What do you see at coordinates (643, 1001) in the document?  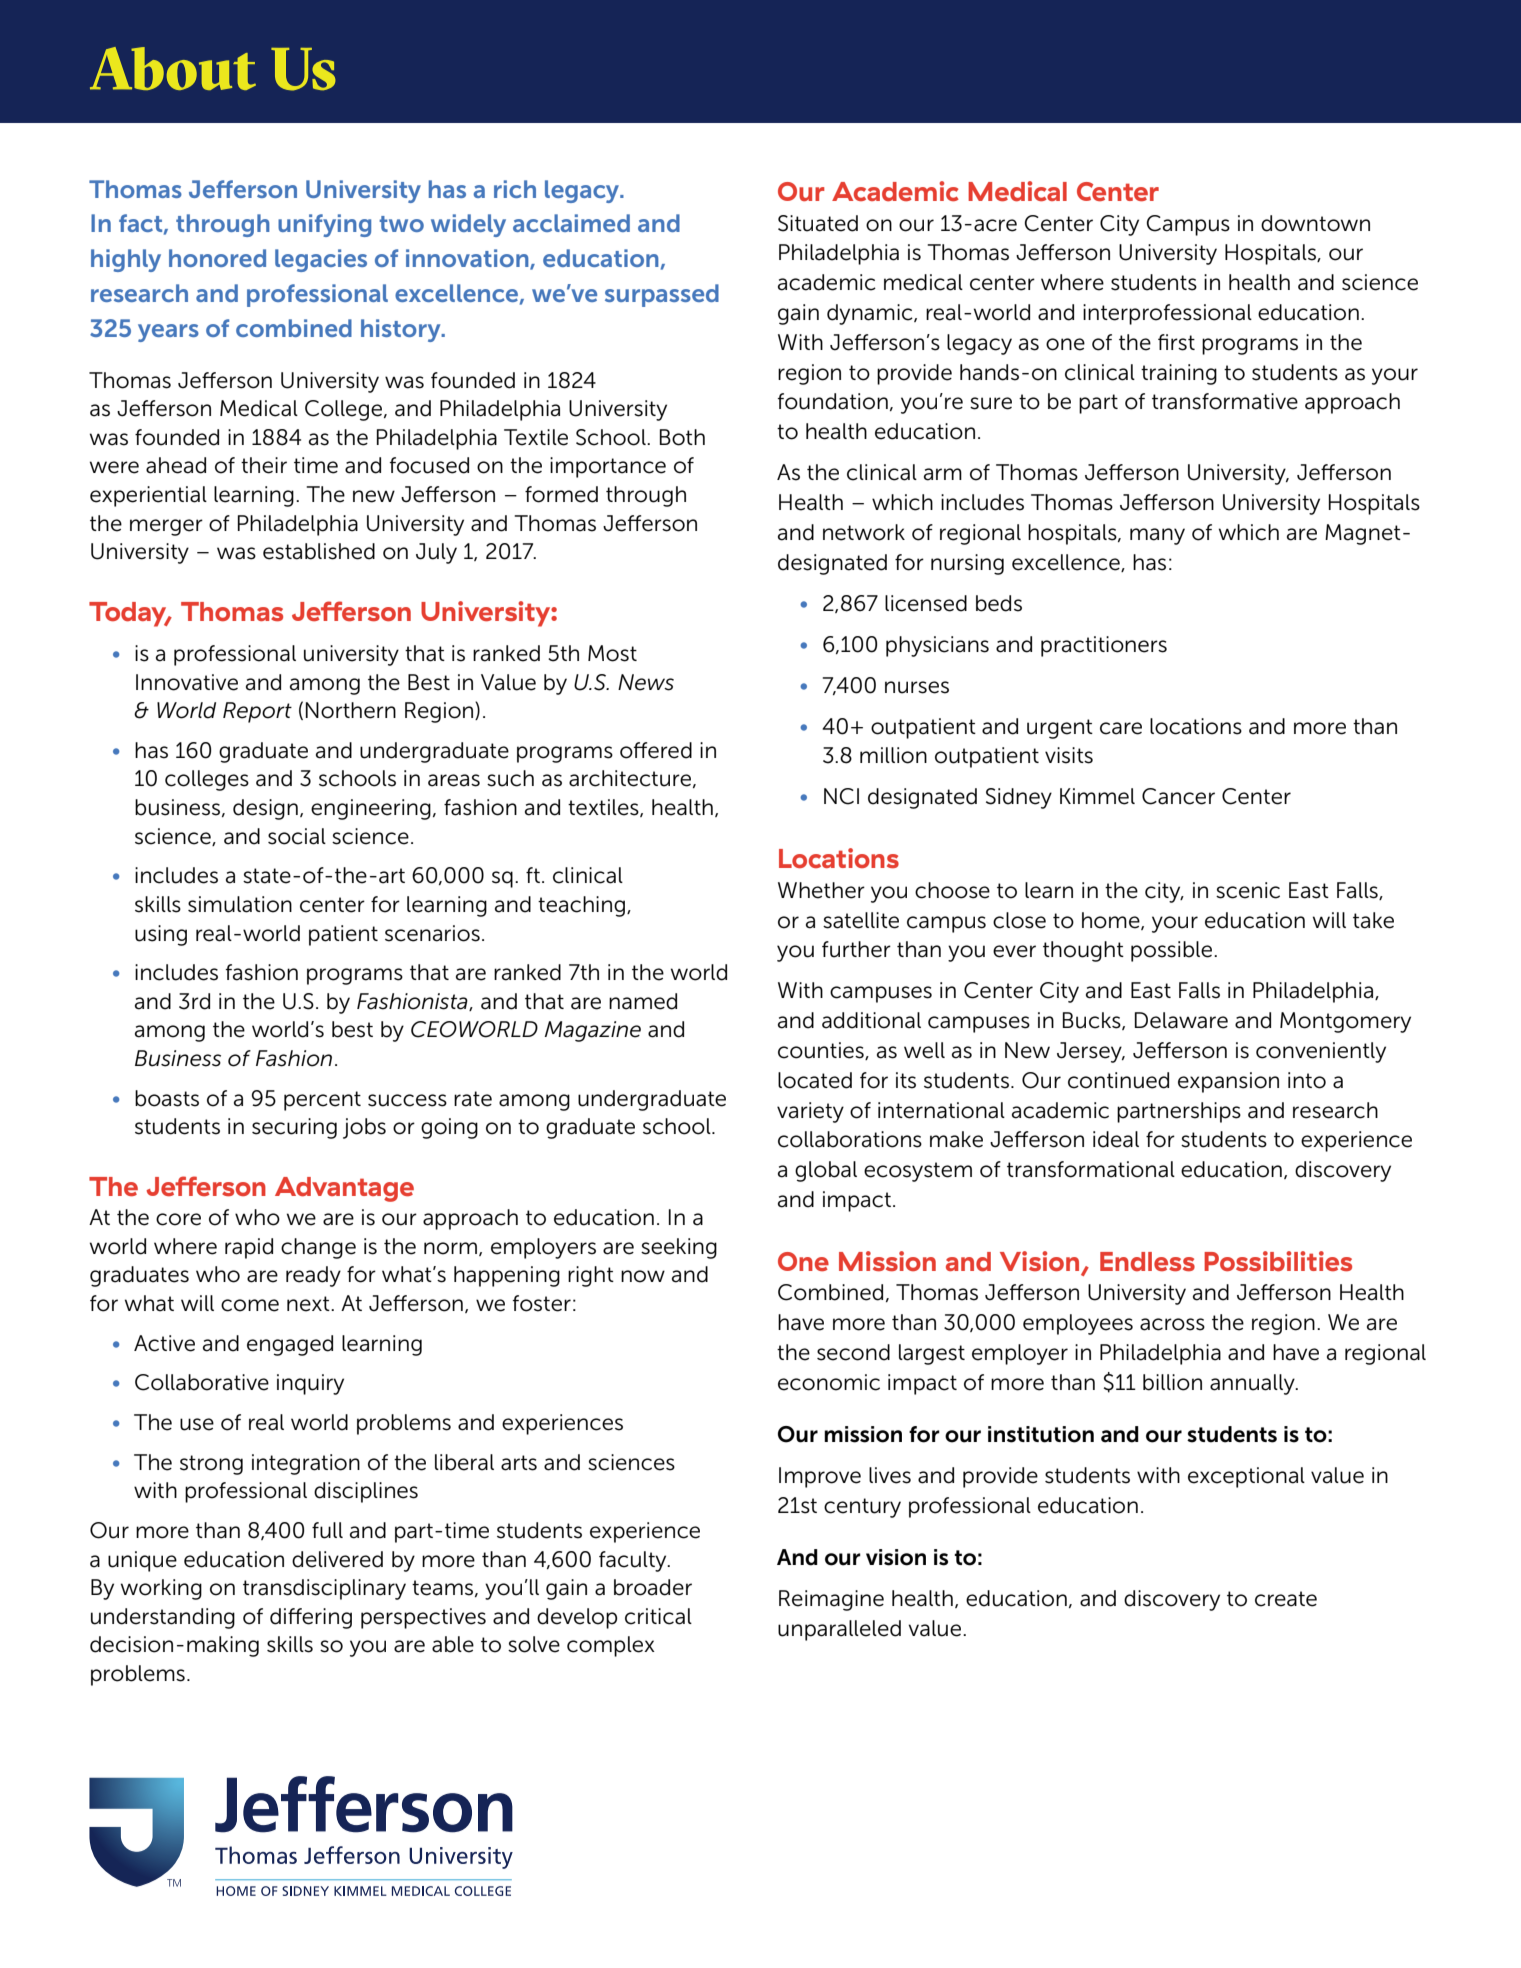 I see `named` at bounding box center [643, 1001].
